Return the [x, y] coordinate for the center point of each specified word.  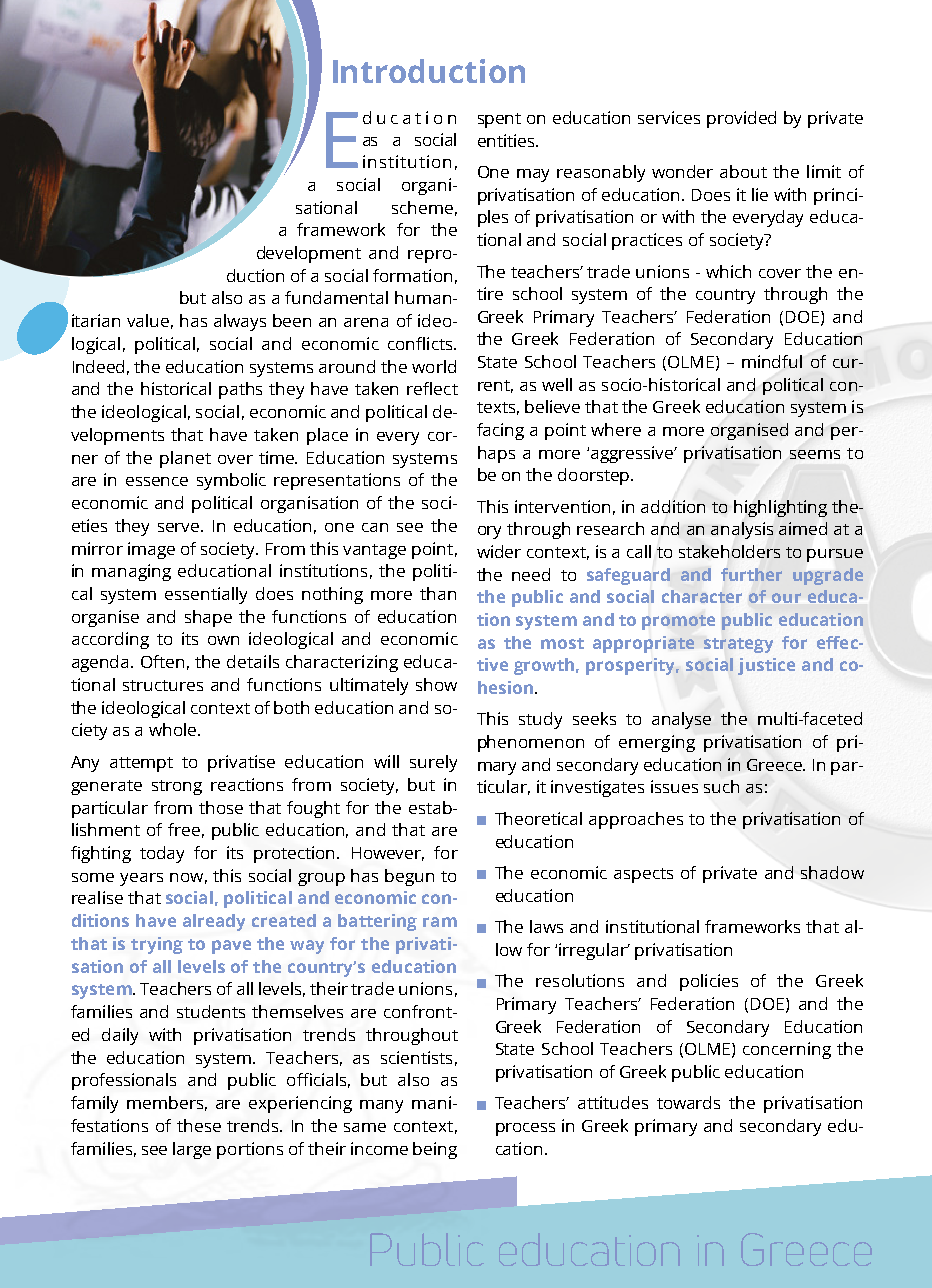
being [435, 1150]
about [743, 171]
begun [409, 877]
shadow [832, 872]
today [162, 854]
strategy [738, 645]
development [309, 254]
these [199, 1125]
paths [240, 390]
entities [508, 140]
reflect [432, 388]
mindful [772, 361]
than [438, 593]
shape [208, 618]
